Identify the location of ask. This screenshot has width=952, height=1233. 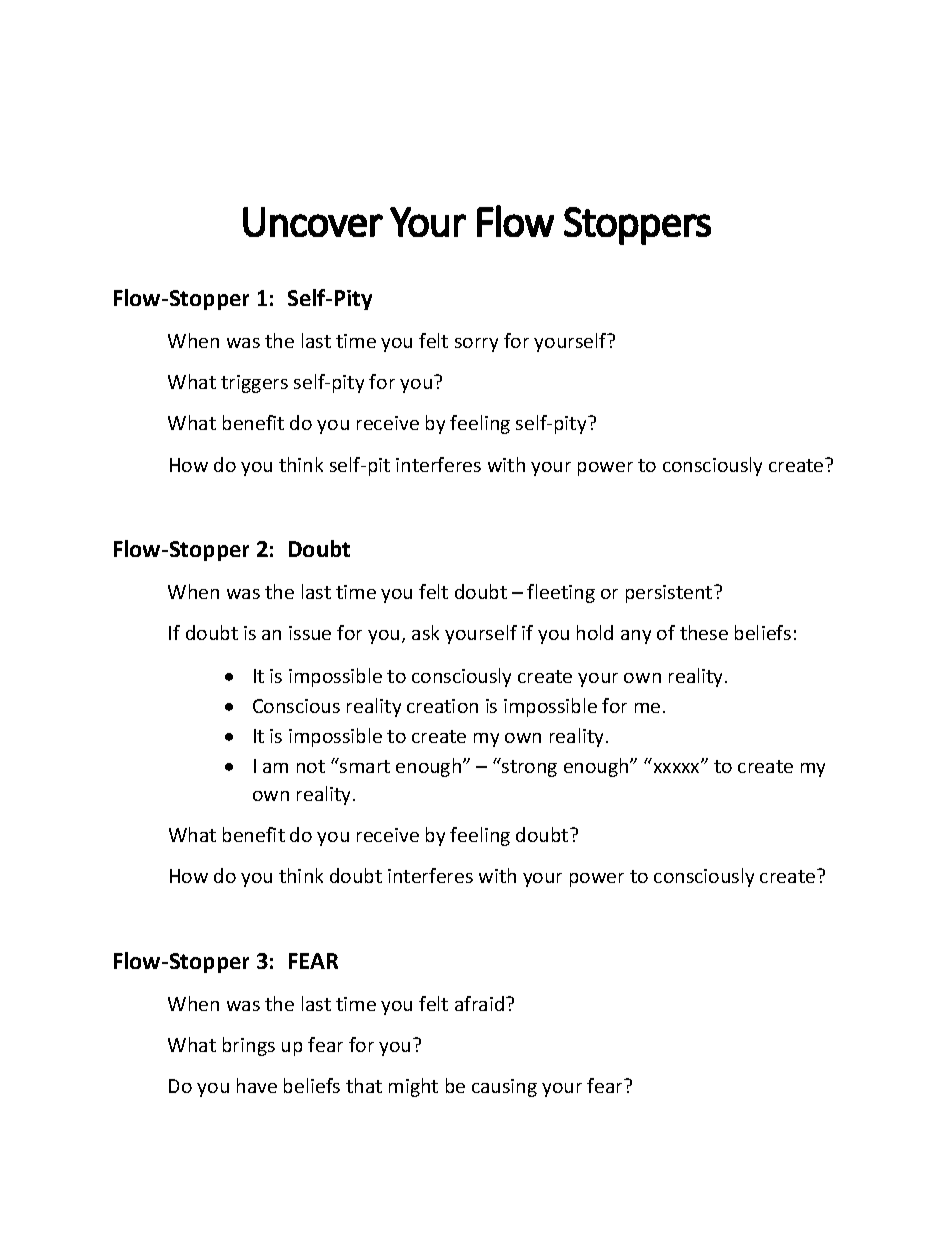
(425, 632).
